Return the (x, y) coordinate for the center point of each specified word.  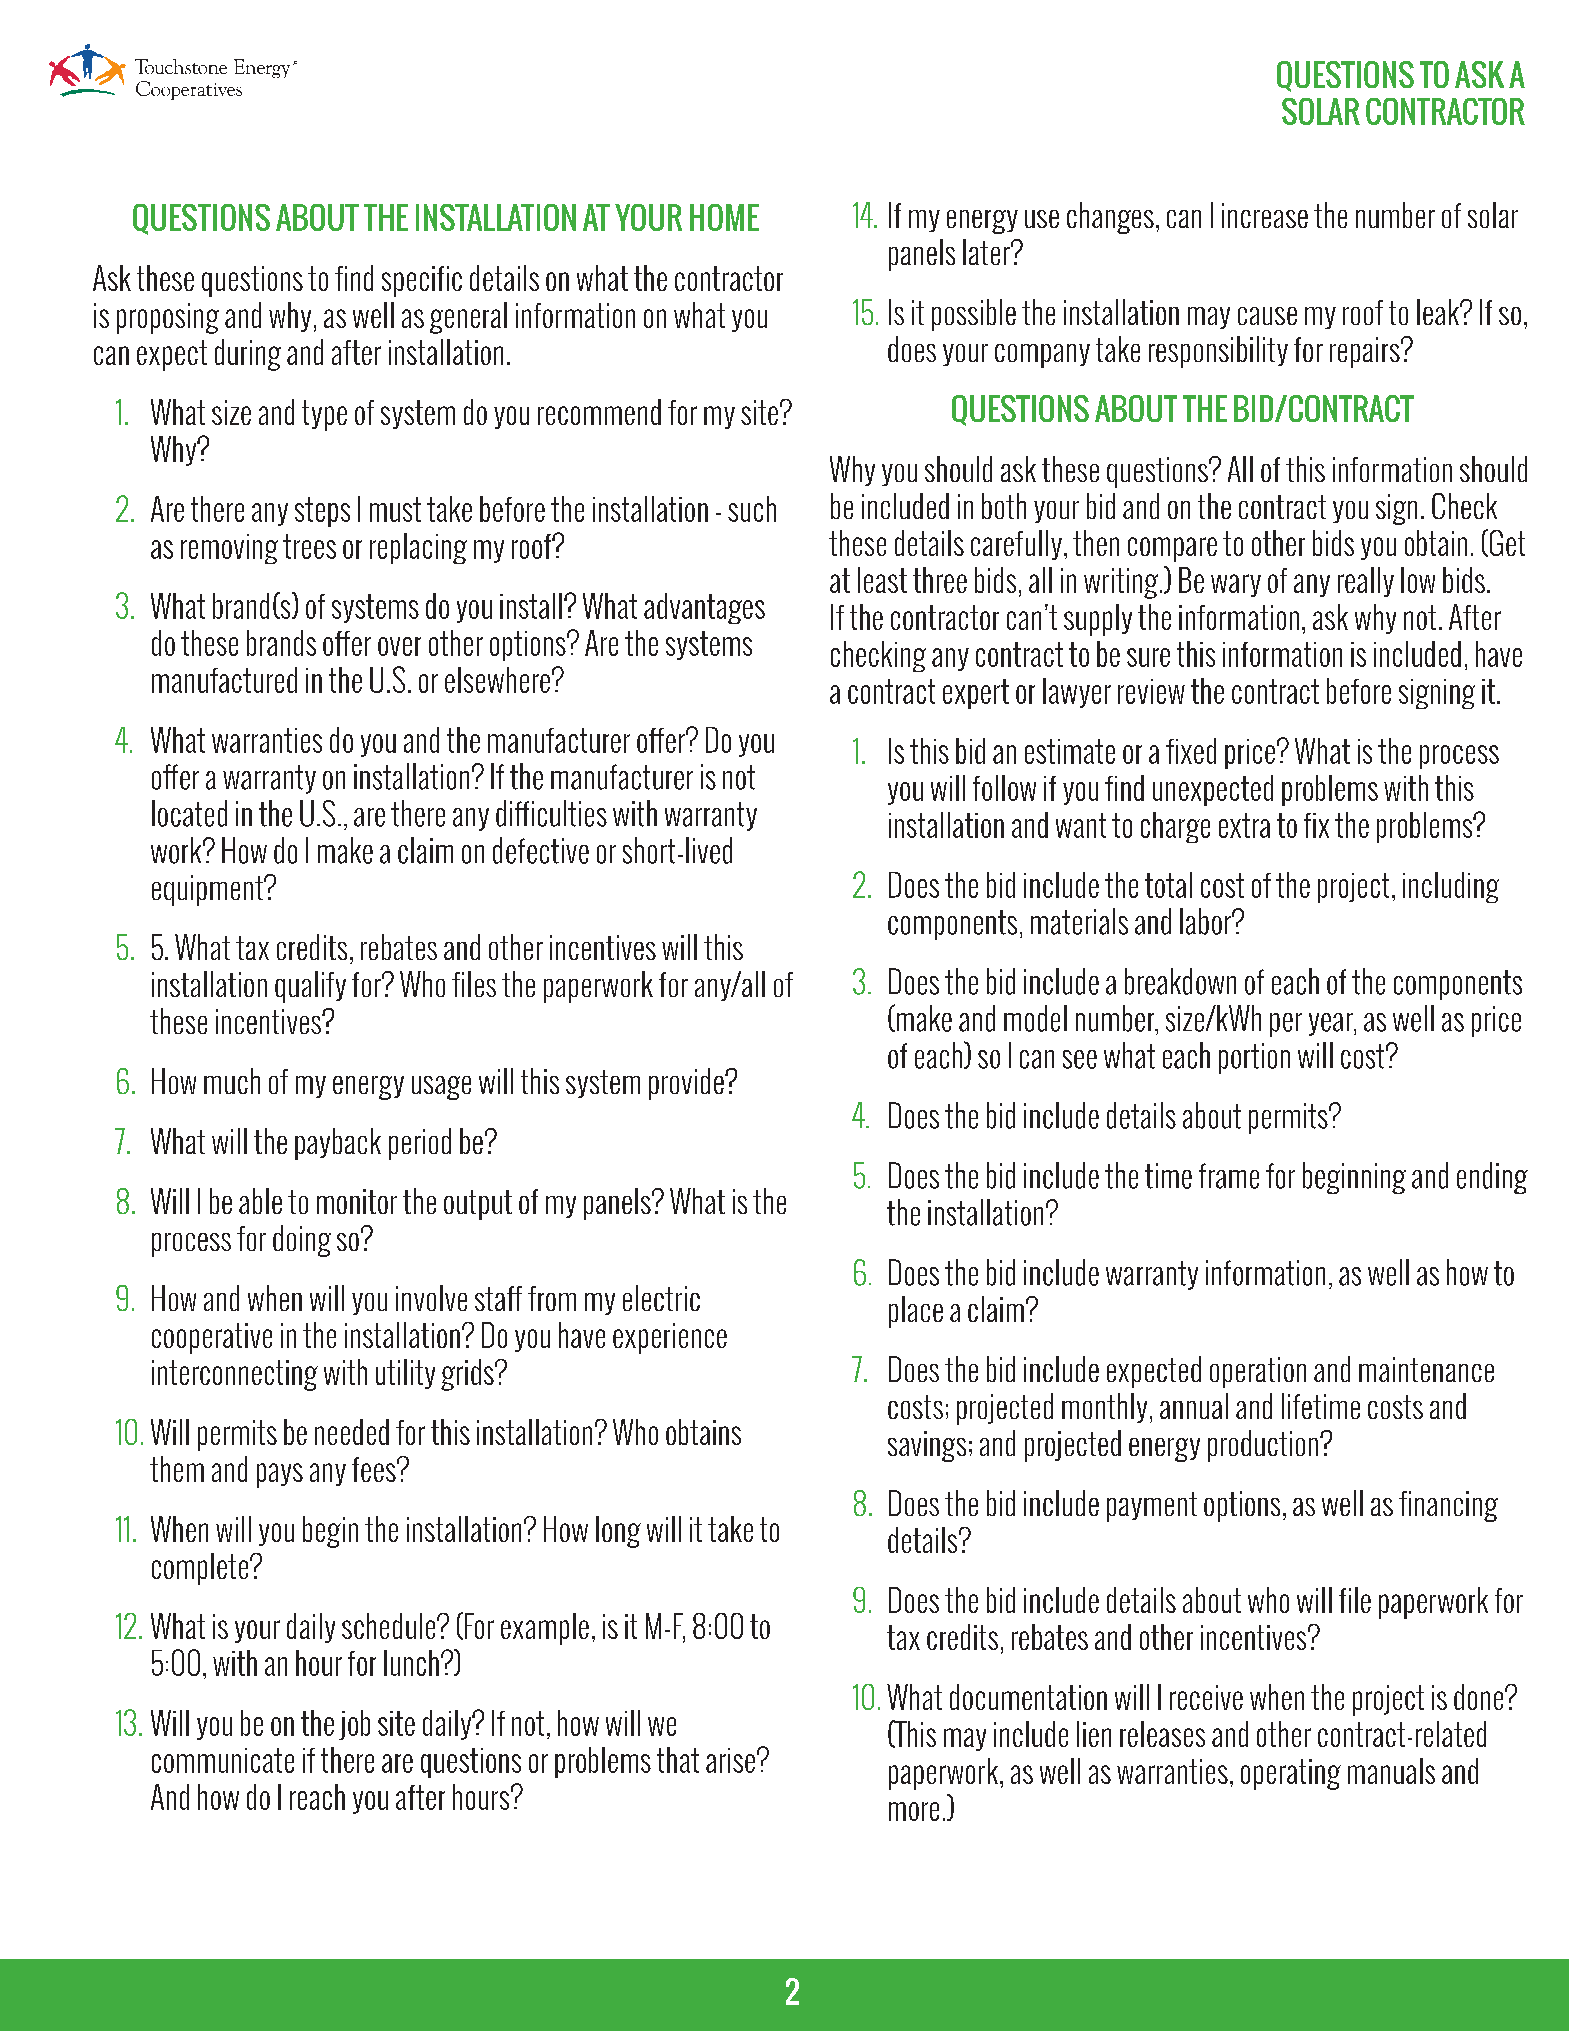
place (916, 1312)
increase (1265, 215)
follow (1004, 788)
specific (422, 281)
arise (730, 1760)
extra (1244, 825)
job (354, 1725)
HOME (724, 217)
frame (1229, 1176)
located (189, 813)
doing (302, 1241)
